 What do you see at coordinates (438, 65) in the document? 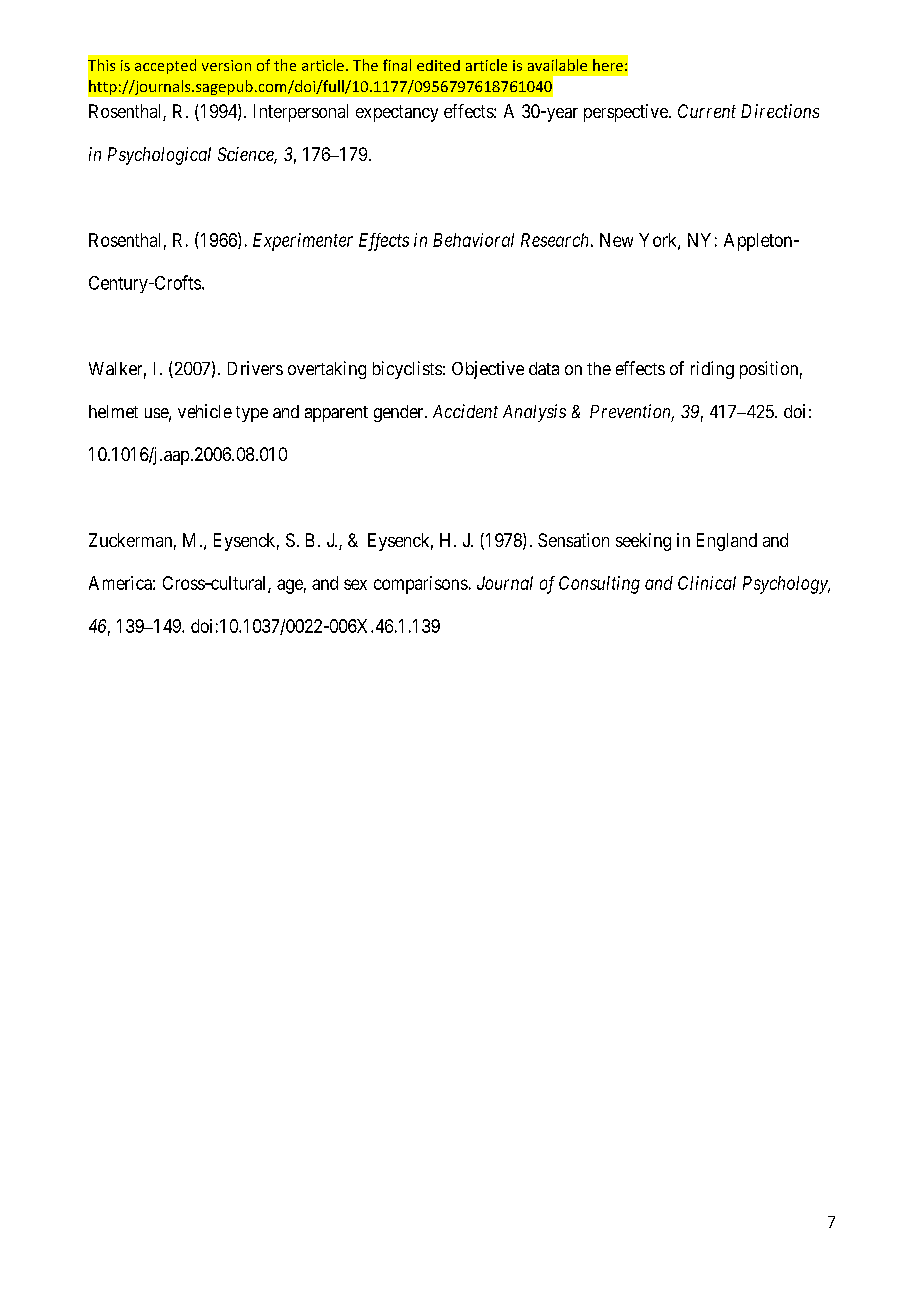
I see `edited` at bounding box center [438, 65].
